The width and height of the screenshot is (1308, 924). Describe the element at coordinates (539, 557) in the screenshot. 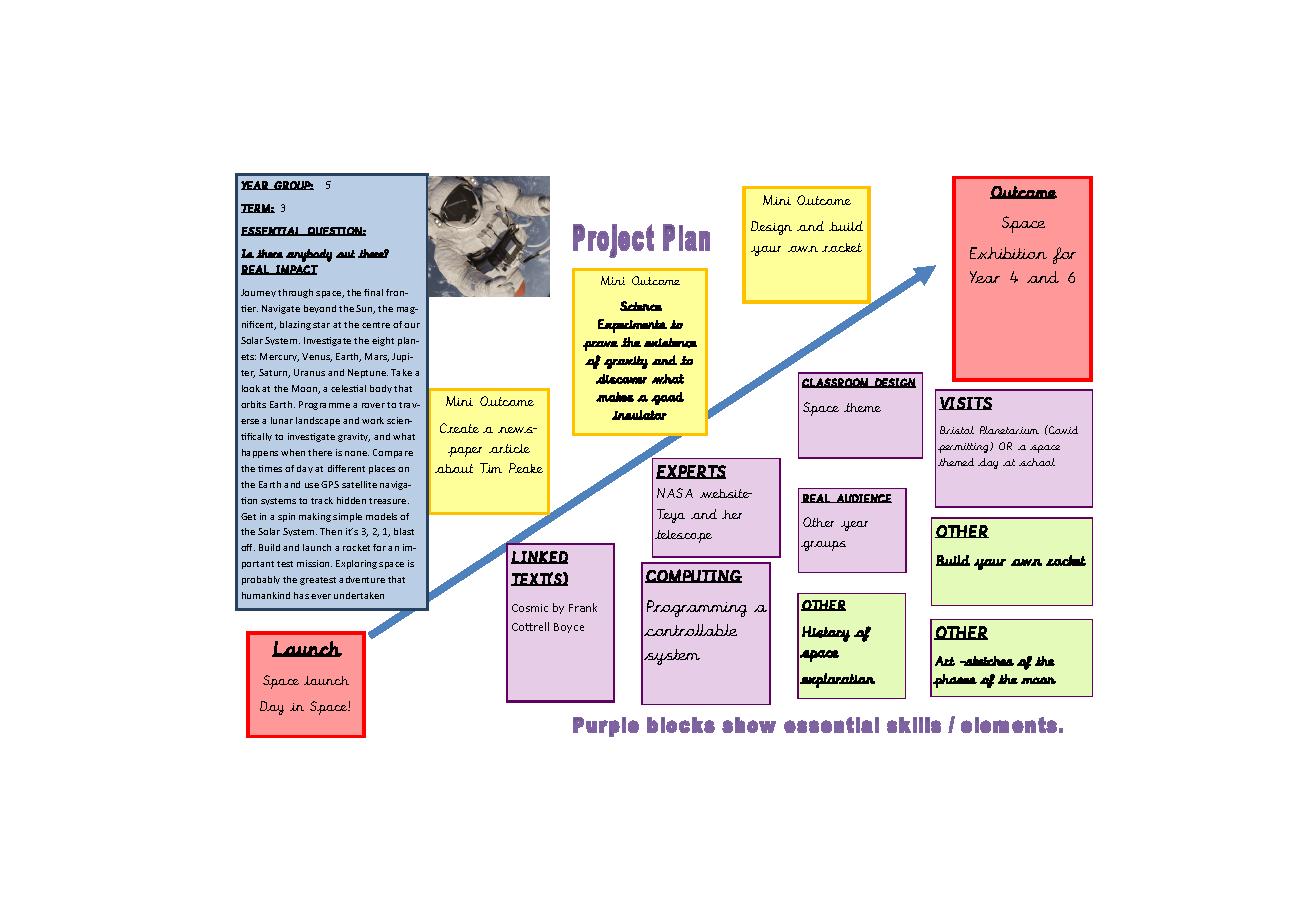

I see `LINKED` at that location.
